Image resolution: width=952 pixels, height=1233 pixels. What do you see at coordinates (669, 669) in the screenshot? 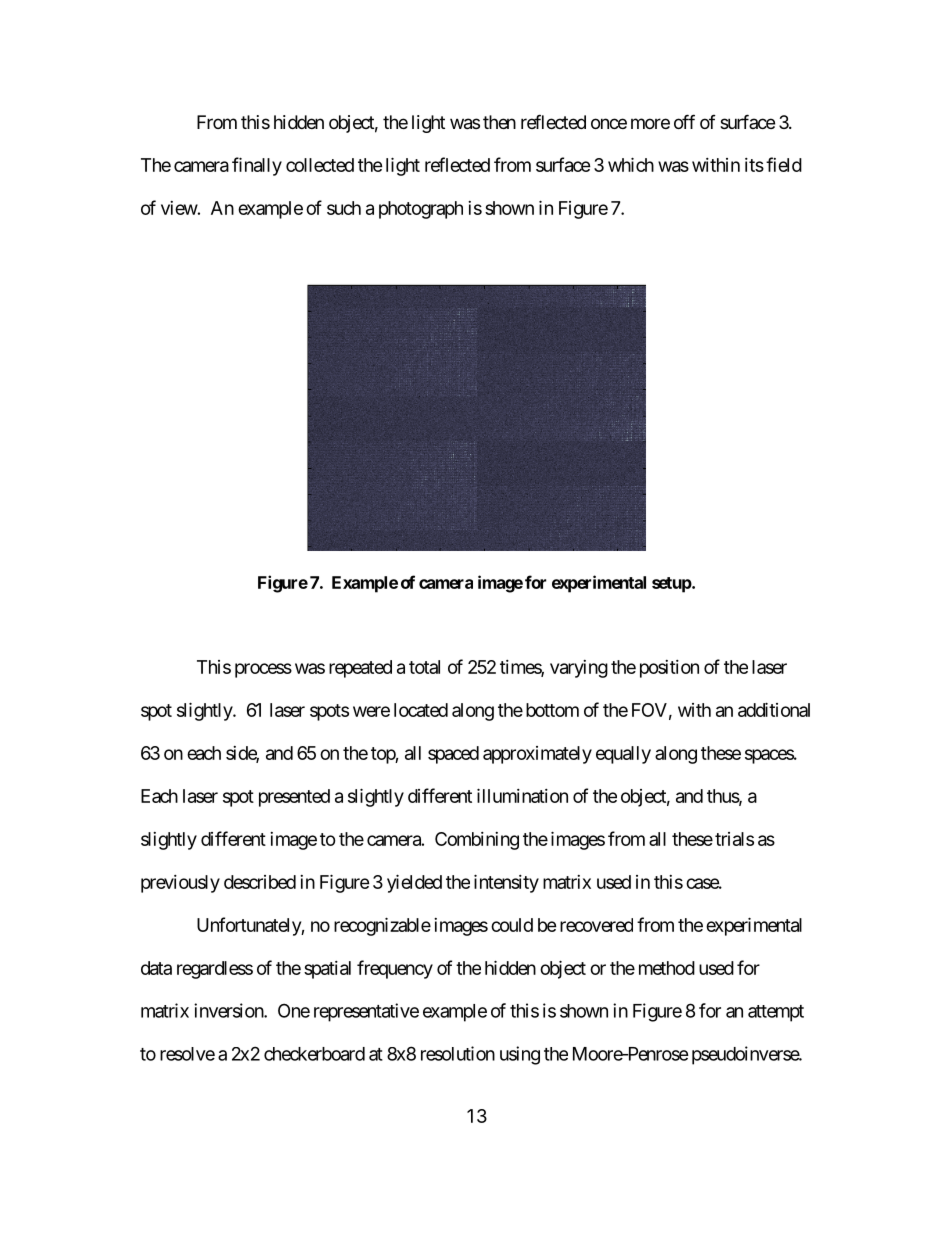
I see `position` at bounding box center [669, 669].
